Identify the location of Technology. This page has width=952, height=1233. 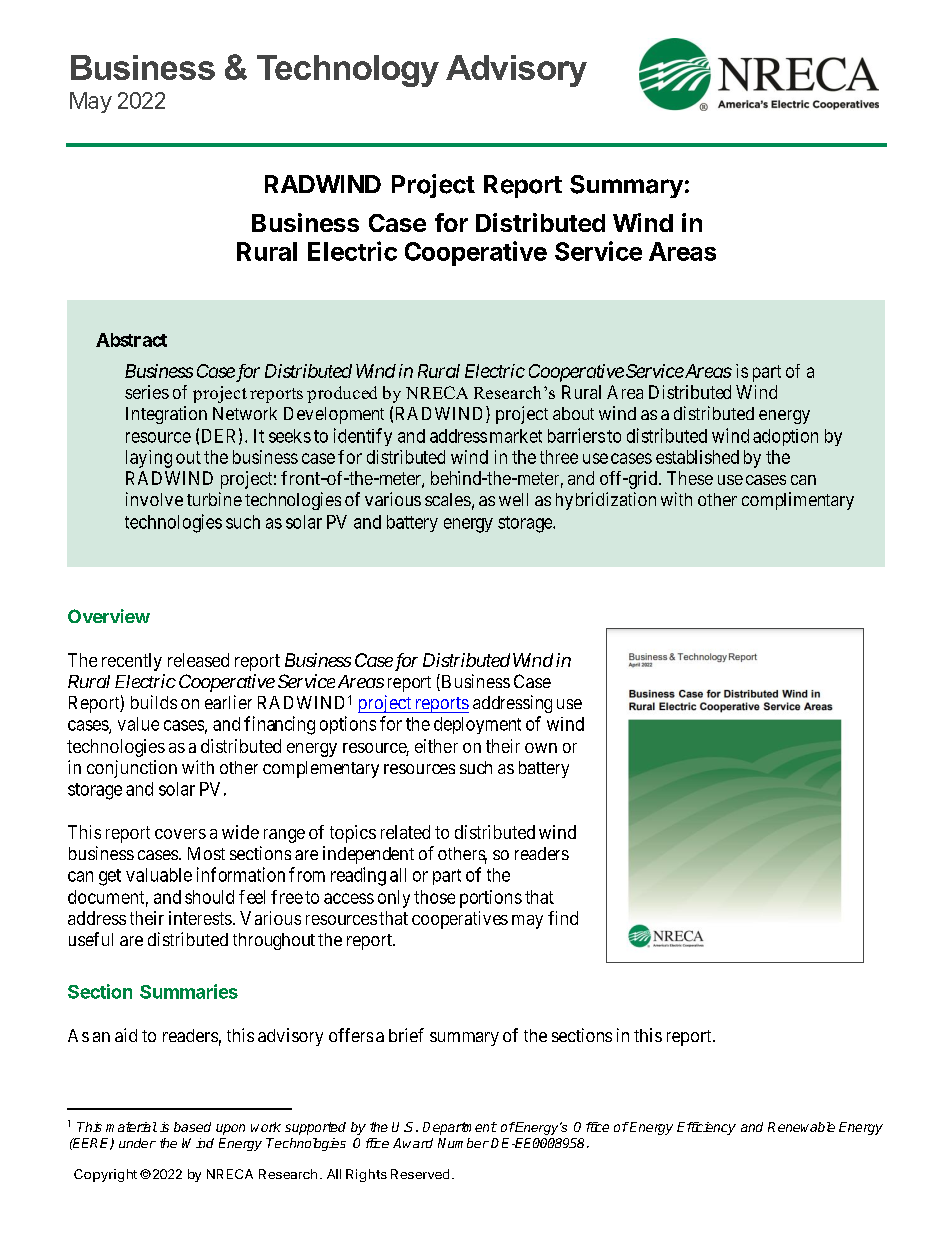
(348, 71).
